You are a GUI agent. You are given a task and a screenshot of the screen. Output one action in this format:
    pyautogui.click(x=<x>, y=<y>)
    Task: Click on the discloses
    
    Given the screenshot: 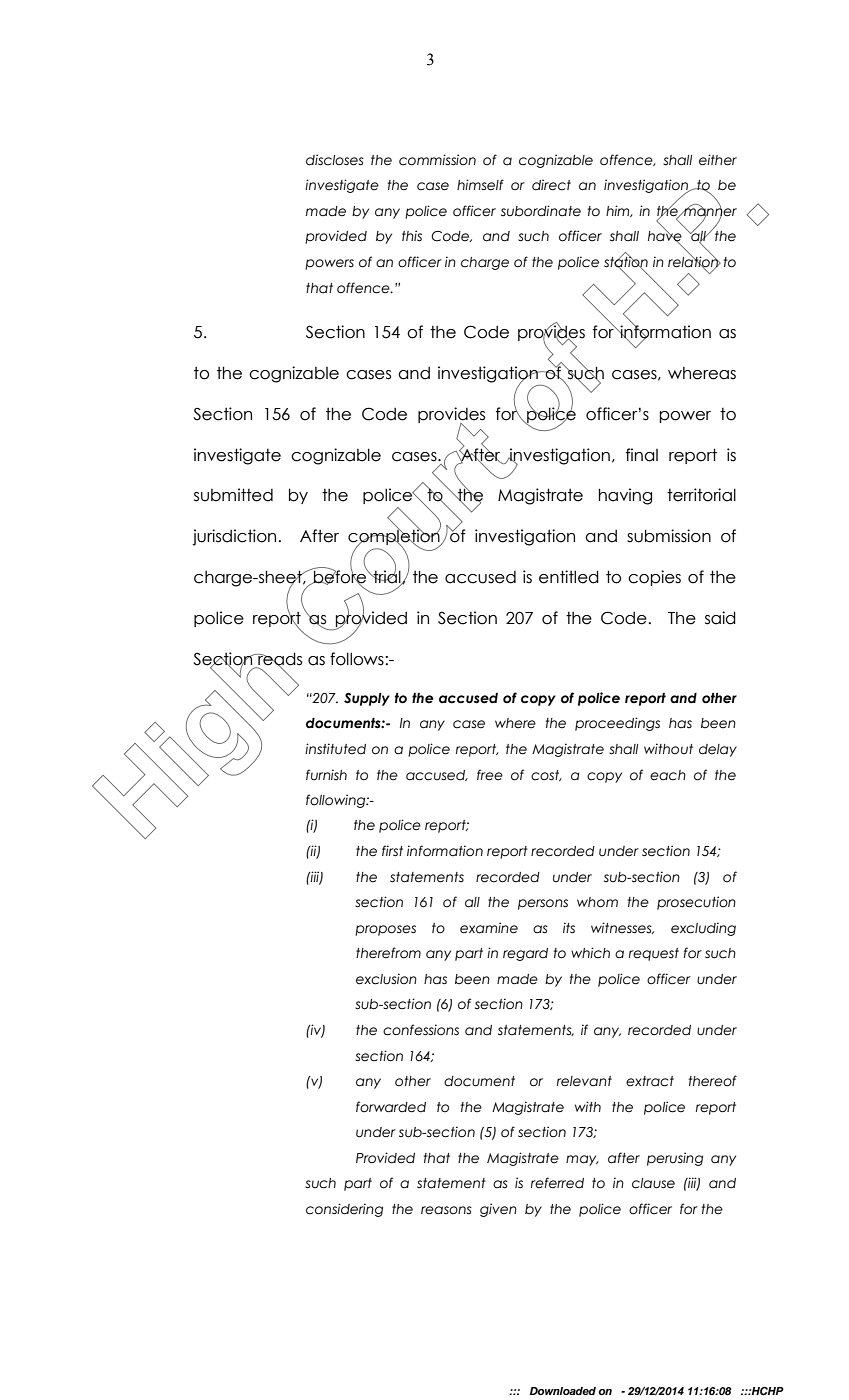 What is the action you would take?
    pyautogui.click(x=335, y=160)
